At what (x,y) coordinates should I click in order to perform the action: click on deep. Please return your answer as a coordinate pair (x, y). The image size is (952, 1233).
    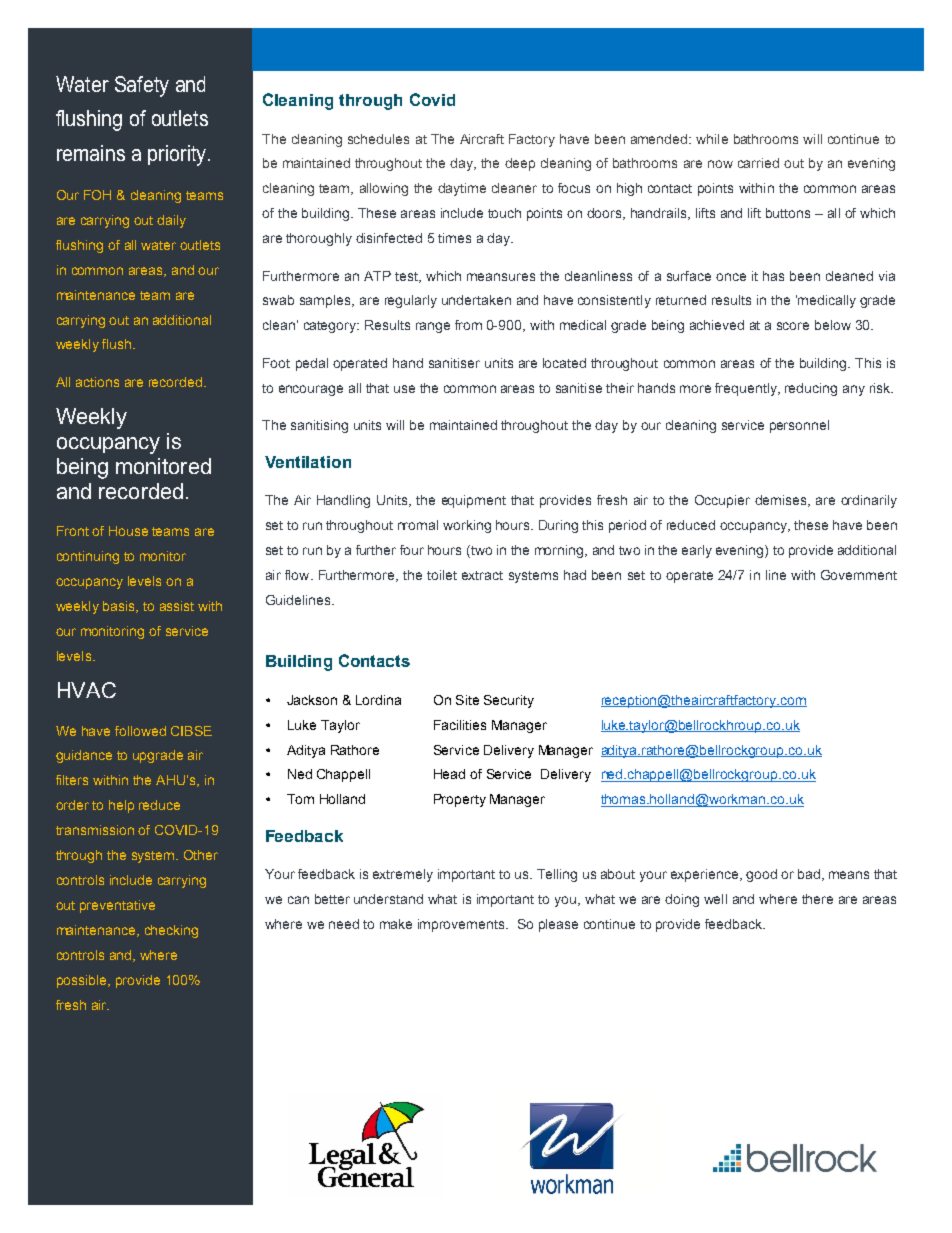
    Looking at the image, I should click on (520, 164).
